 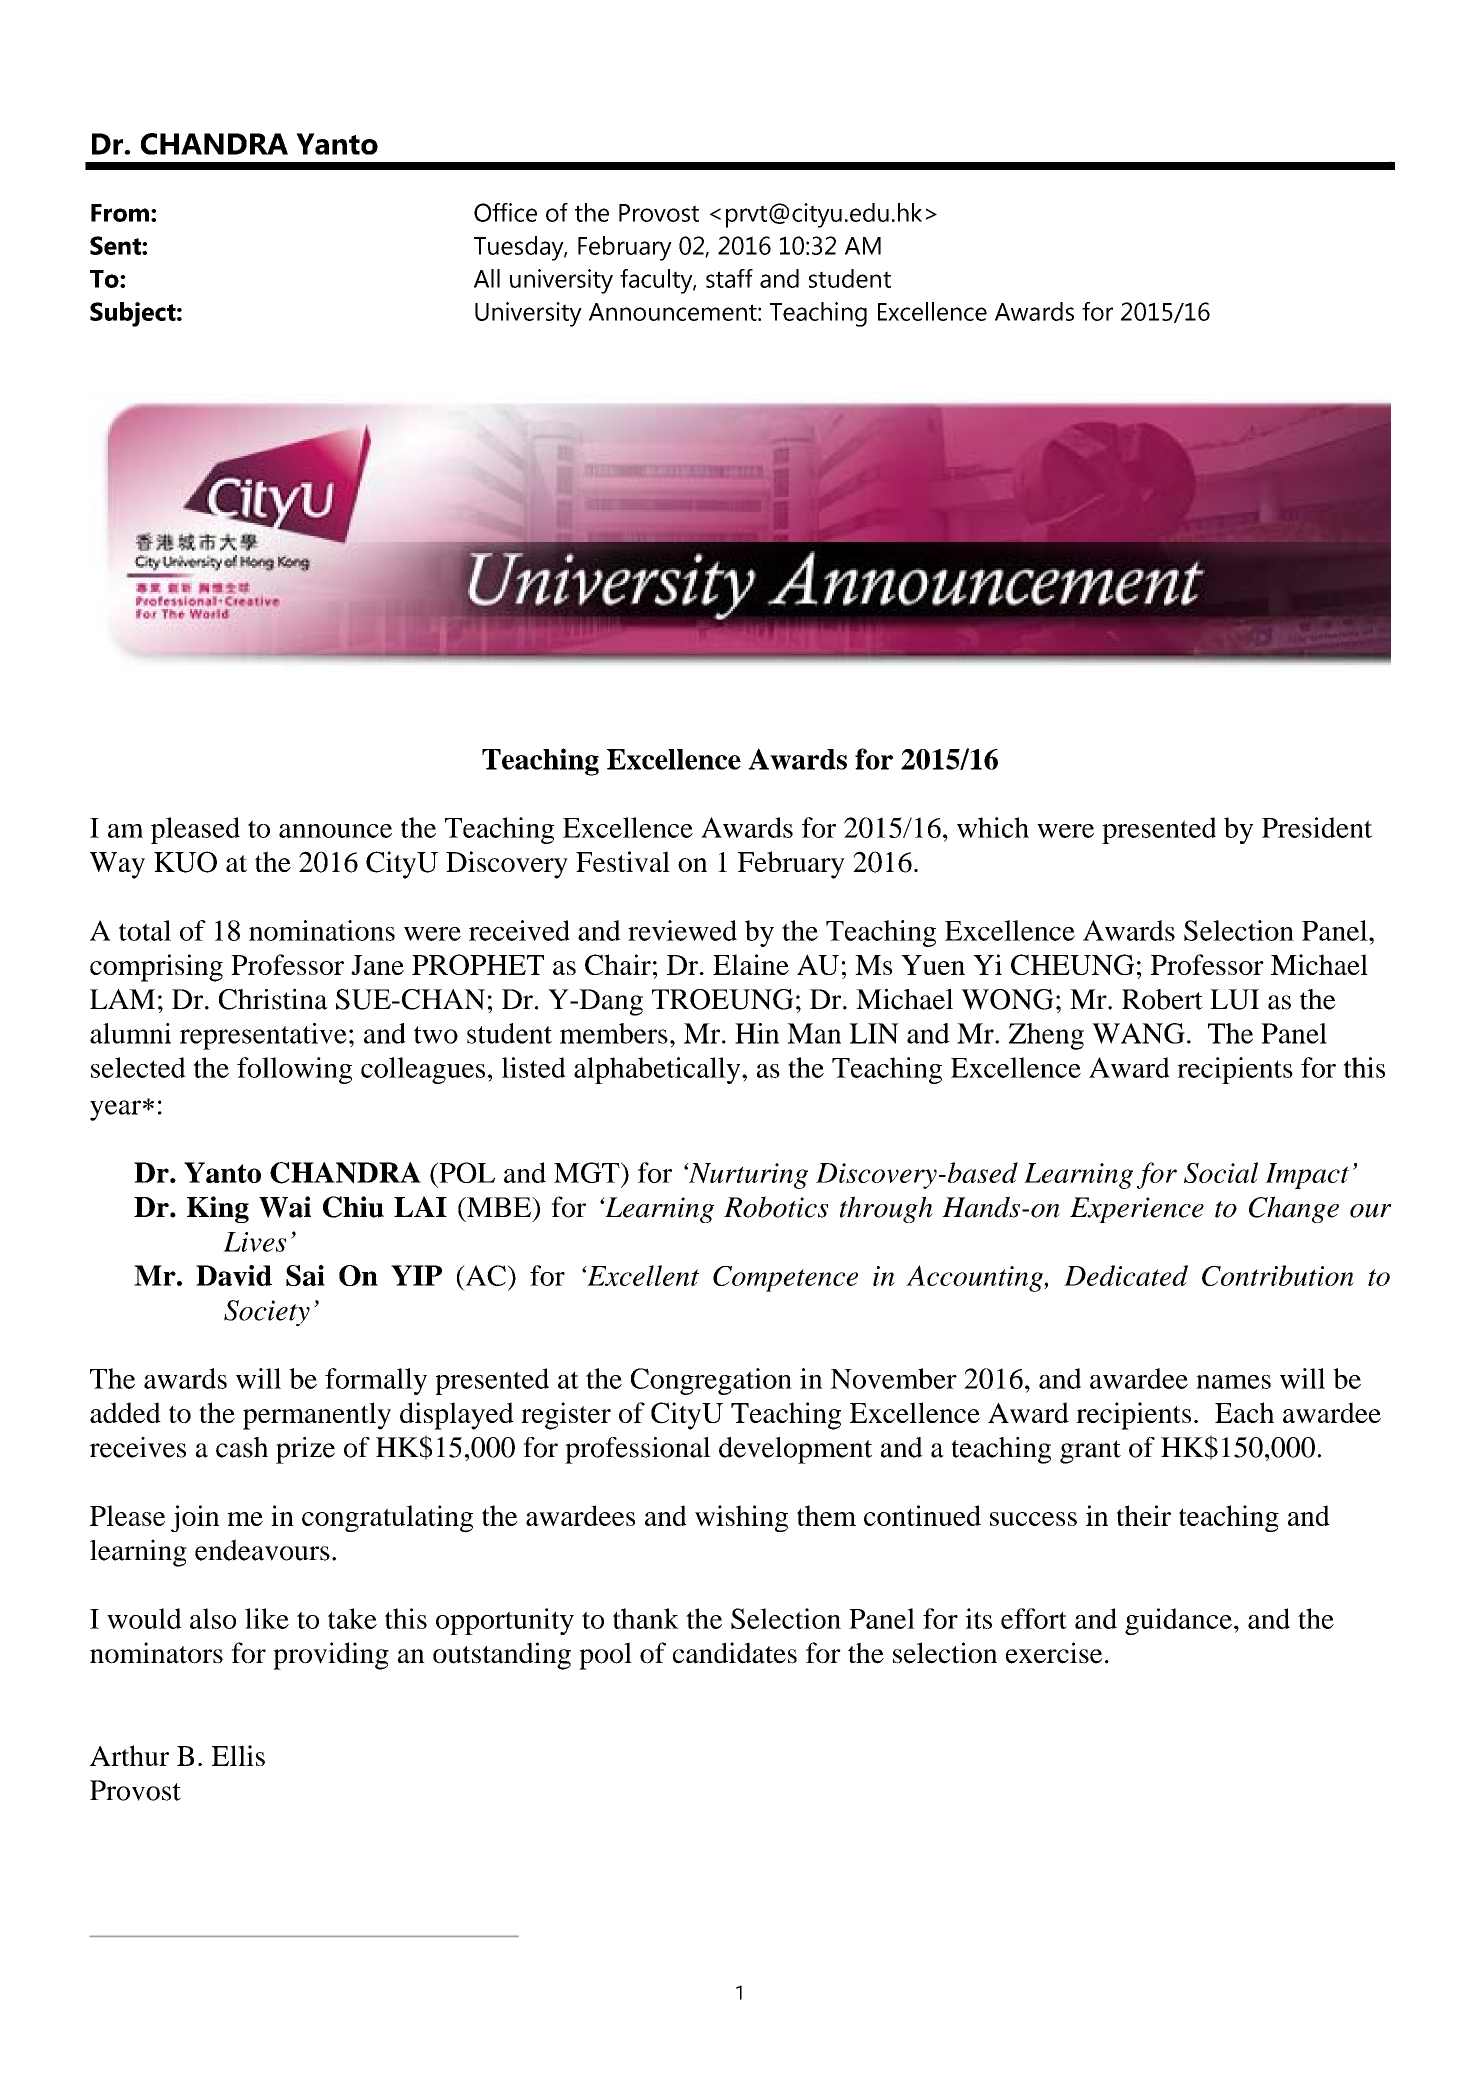 I want to click on President, so click(x=1317, y=827).
